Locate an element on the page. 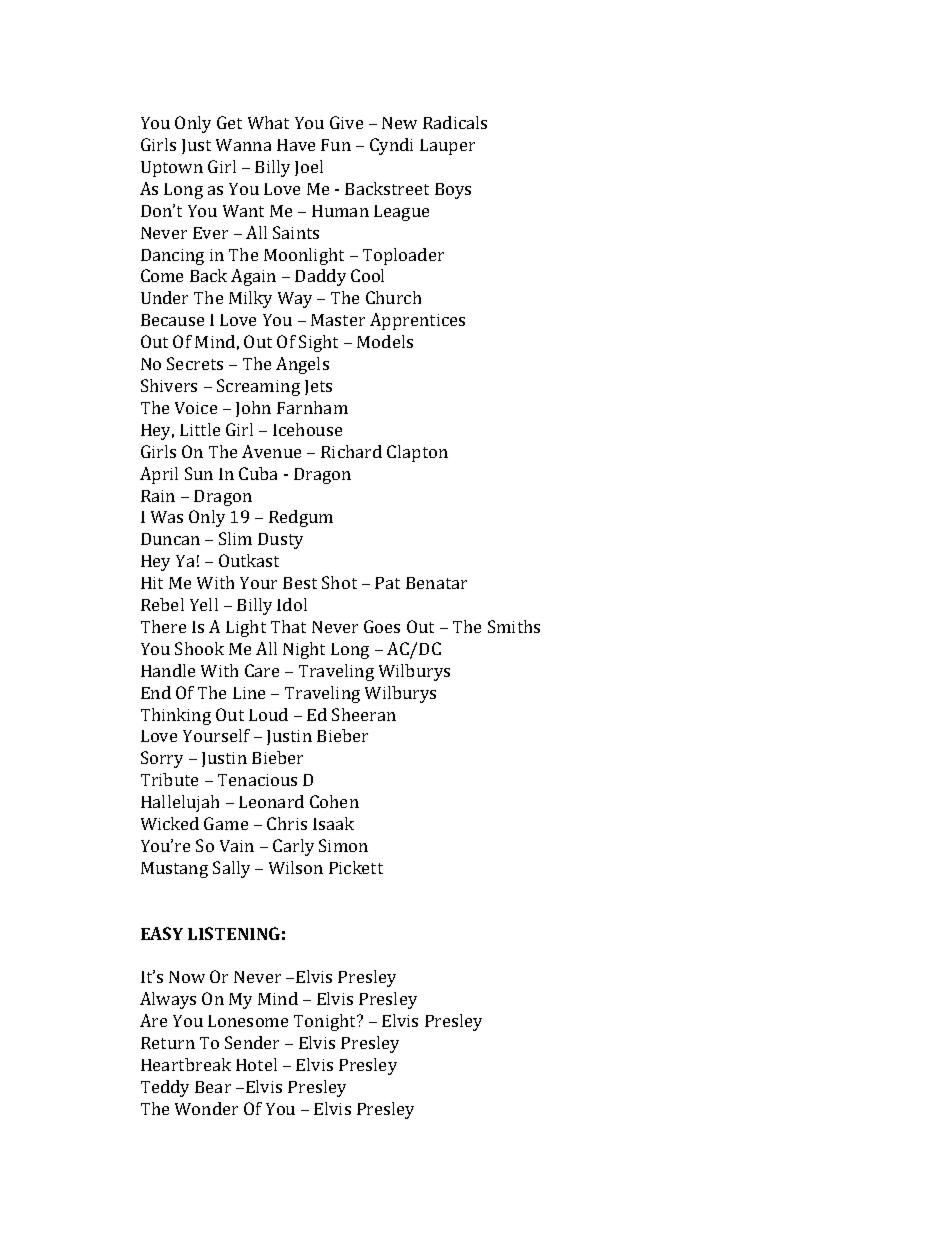 This document has width=952, height=1233. Yell is located at coordinates (204, 604).
